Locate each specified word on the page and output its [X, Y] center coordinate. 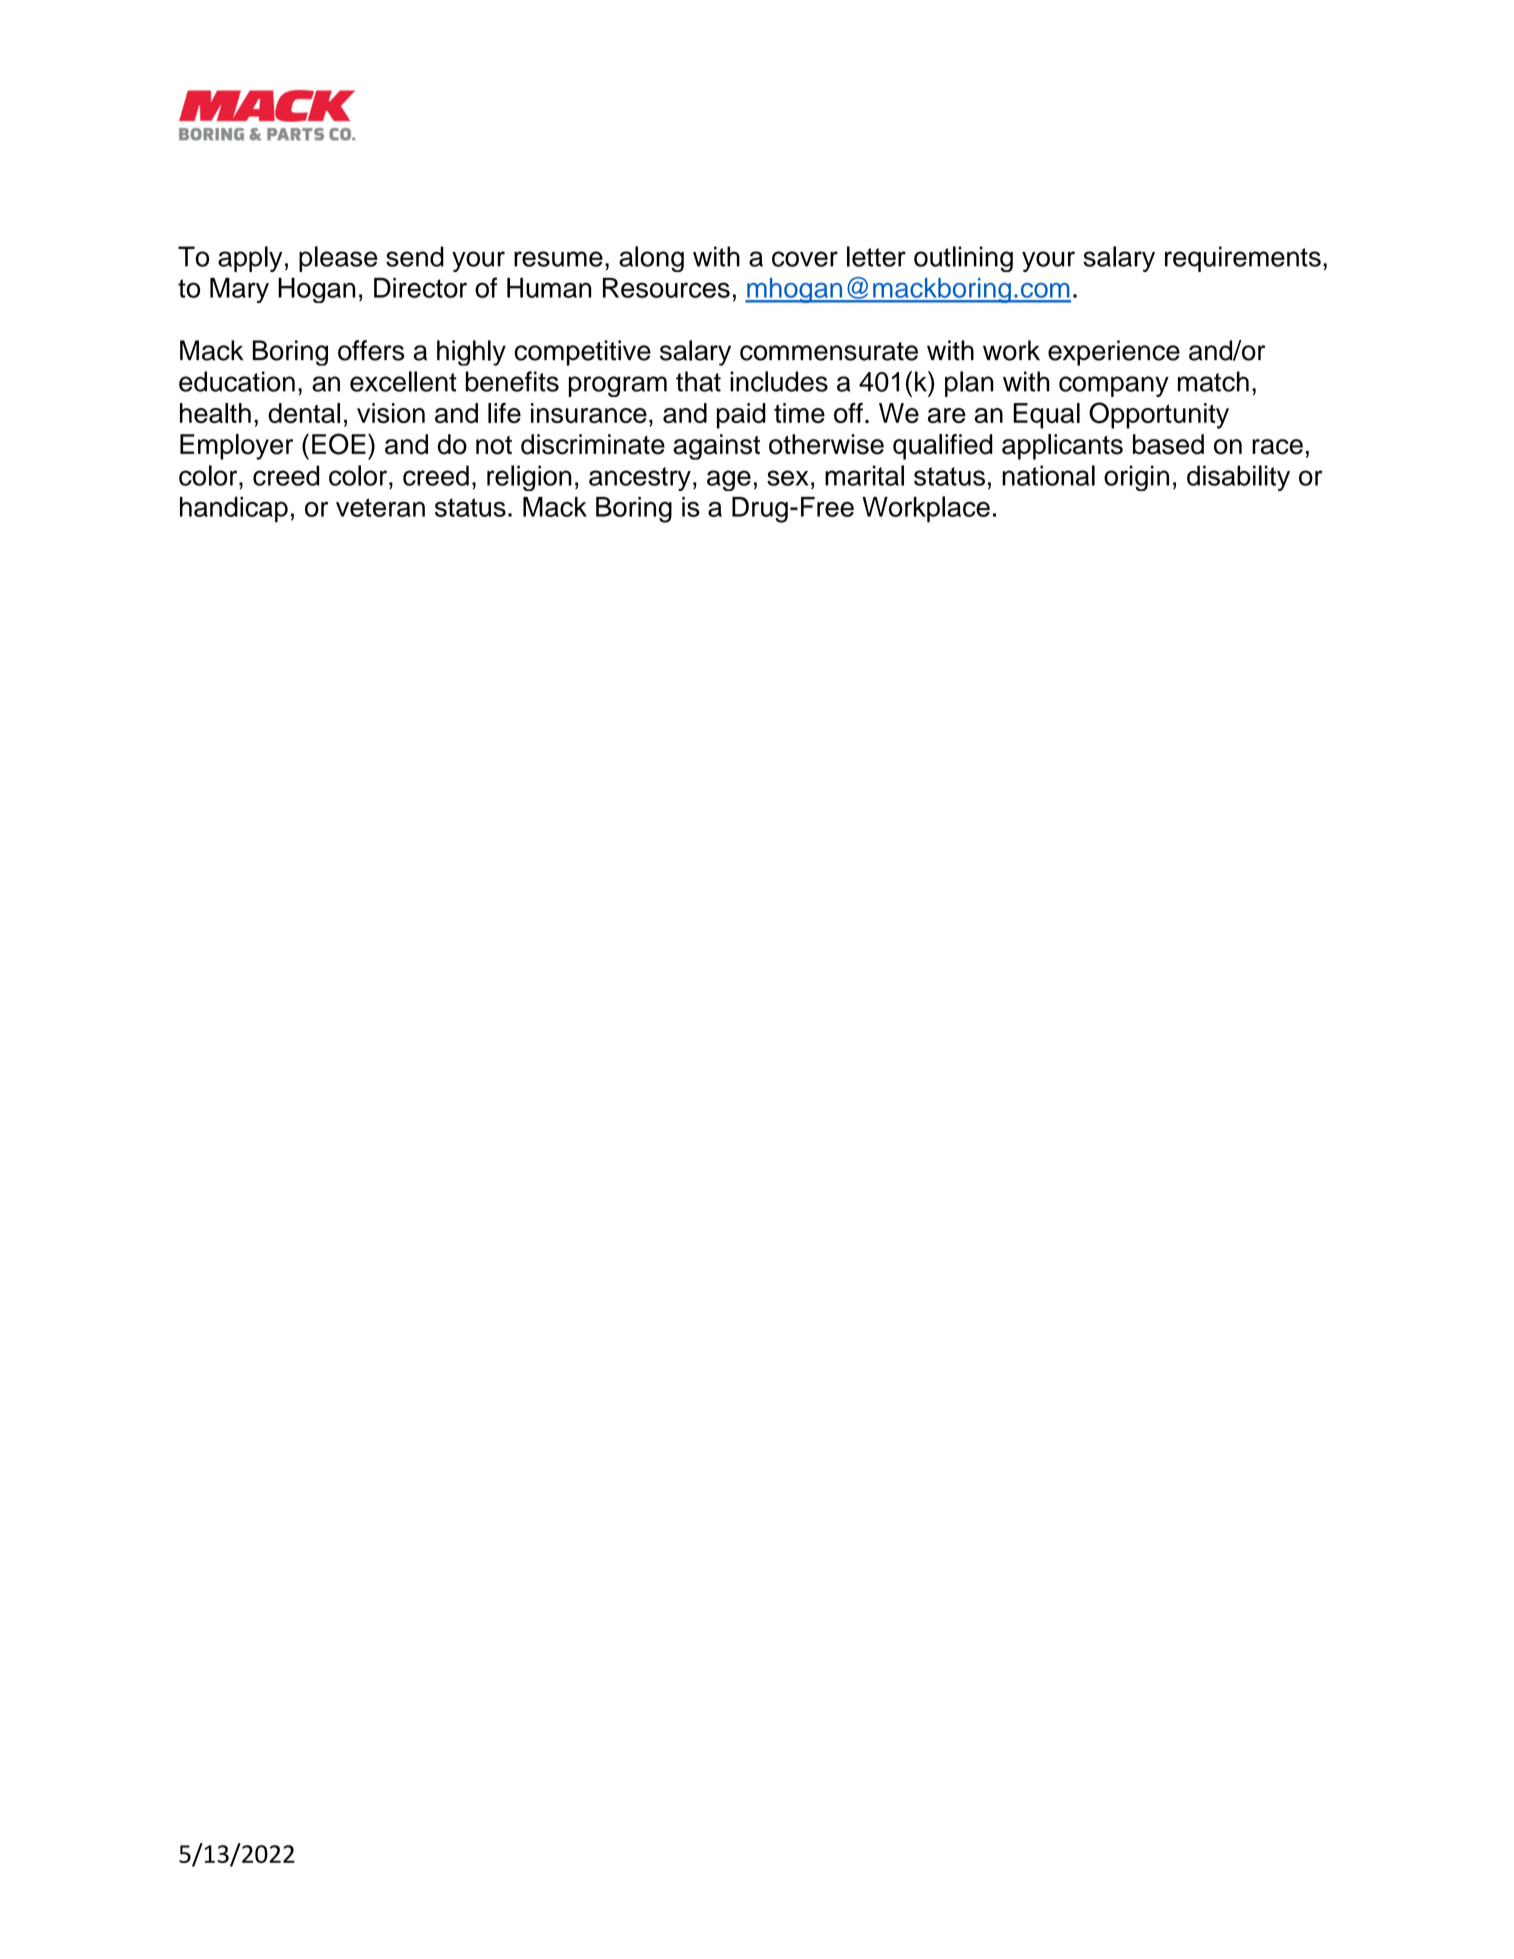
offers [371, 350]
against [716, 447]
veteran [380, 507]
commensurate [829, 351]
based [1168, 444]
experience [1114, 353]
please [338, 259]
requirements [1243, 259]
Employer [236, 447]
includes [779, 381]
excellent [403, 381]
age [729, 480]
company [1114, 386]
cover [805, 259]
